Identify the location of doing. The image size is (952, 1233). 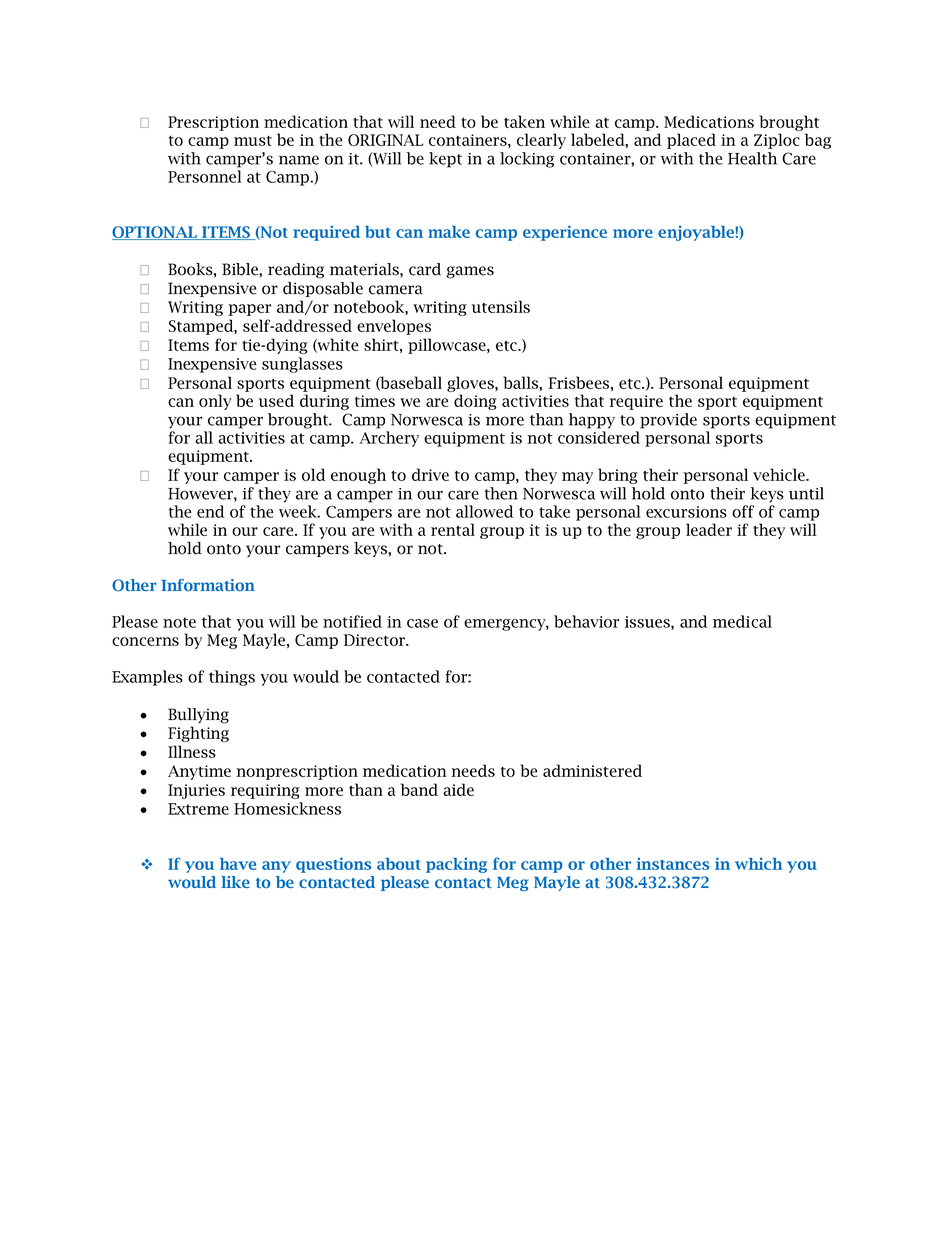
(475, 402).
